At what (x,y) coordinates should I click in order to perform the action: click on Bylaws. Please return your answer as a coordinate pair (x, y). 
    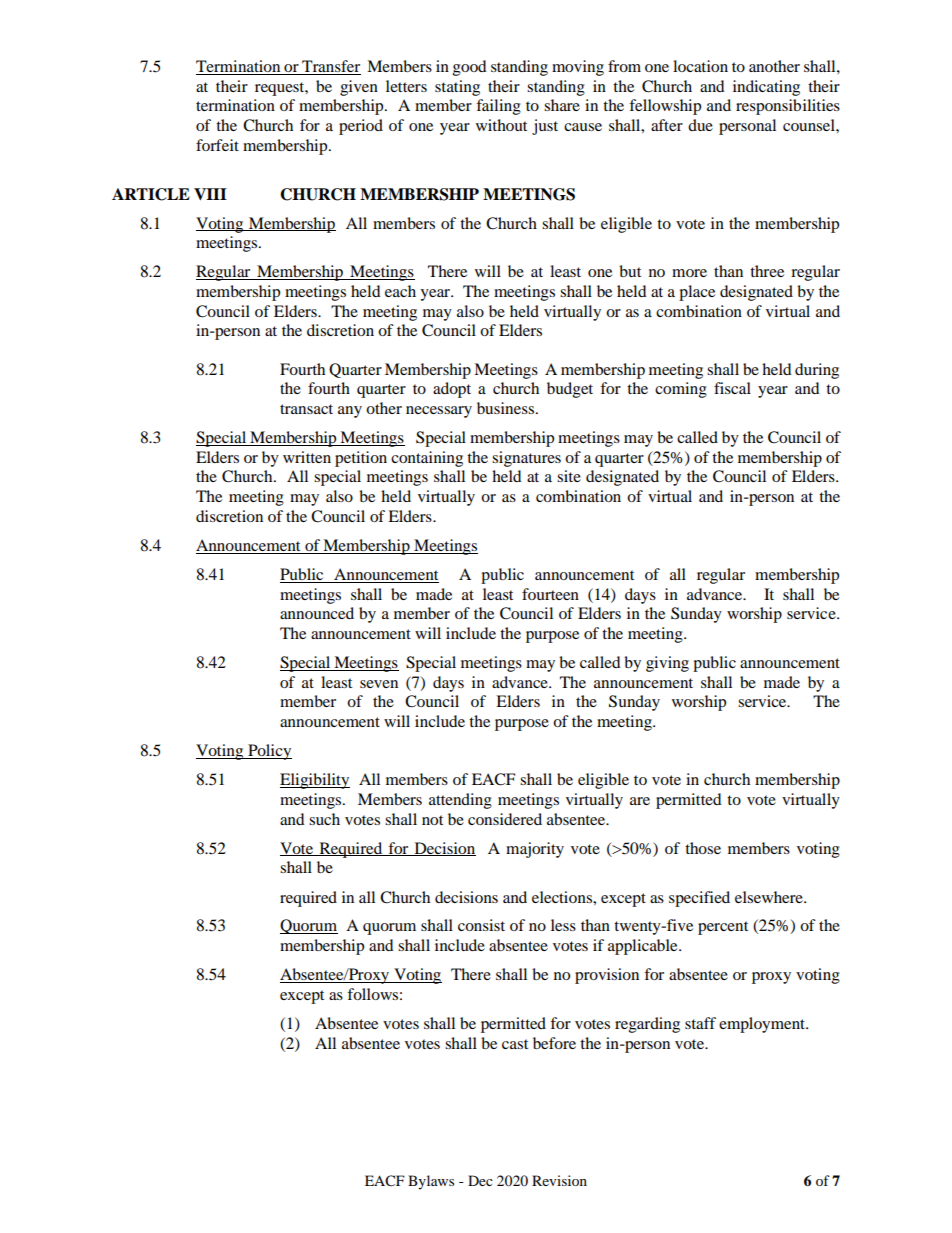
    Looking at the image, I should click on (431, 1182).
